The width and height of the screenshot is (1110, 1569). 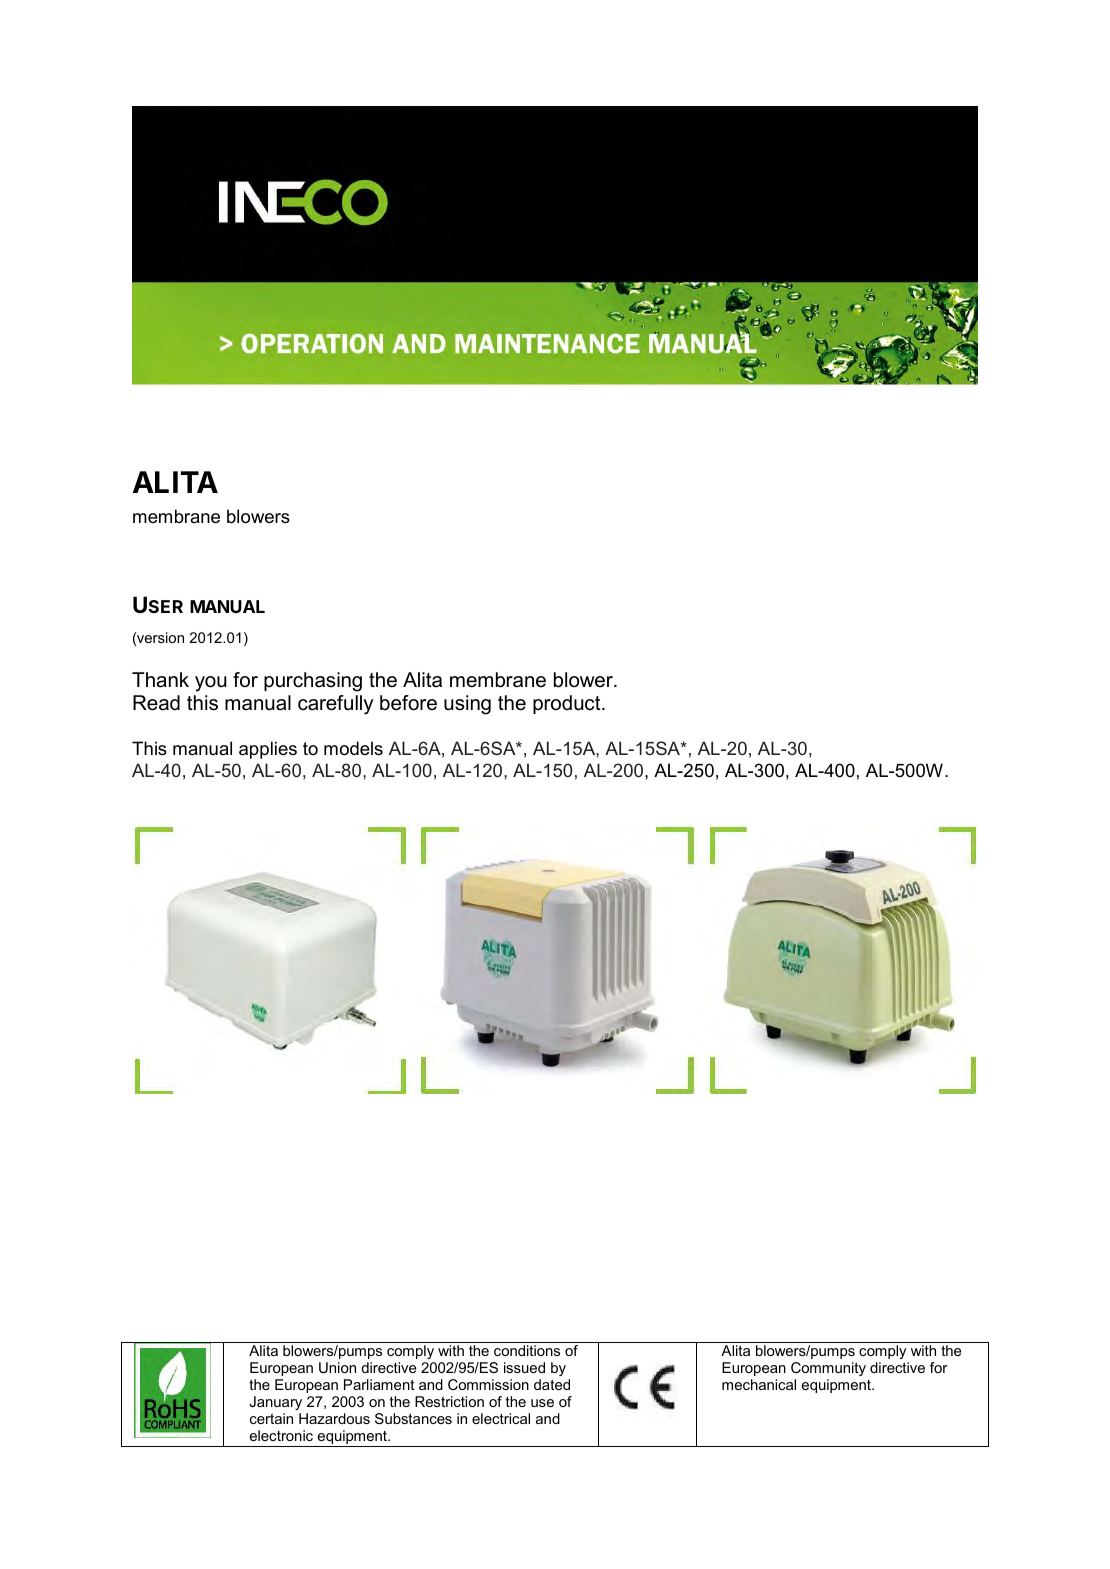 I want to click on conditions, so click(x=527, y=1350).
